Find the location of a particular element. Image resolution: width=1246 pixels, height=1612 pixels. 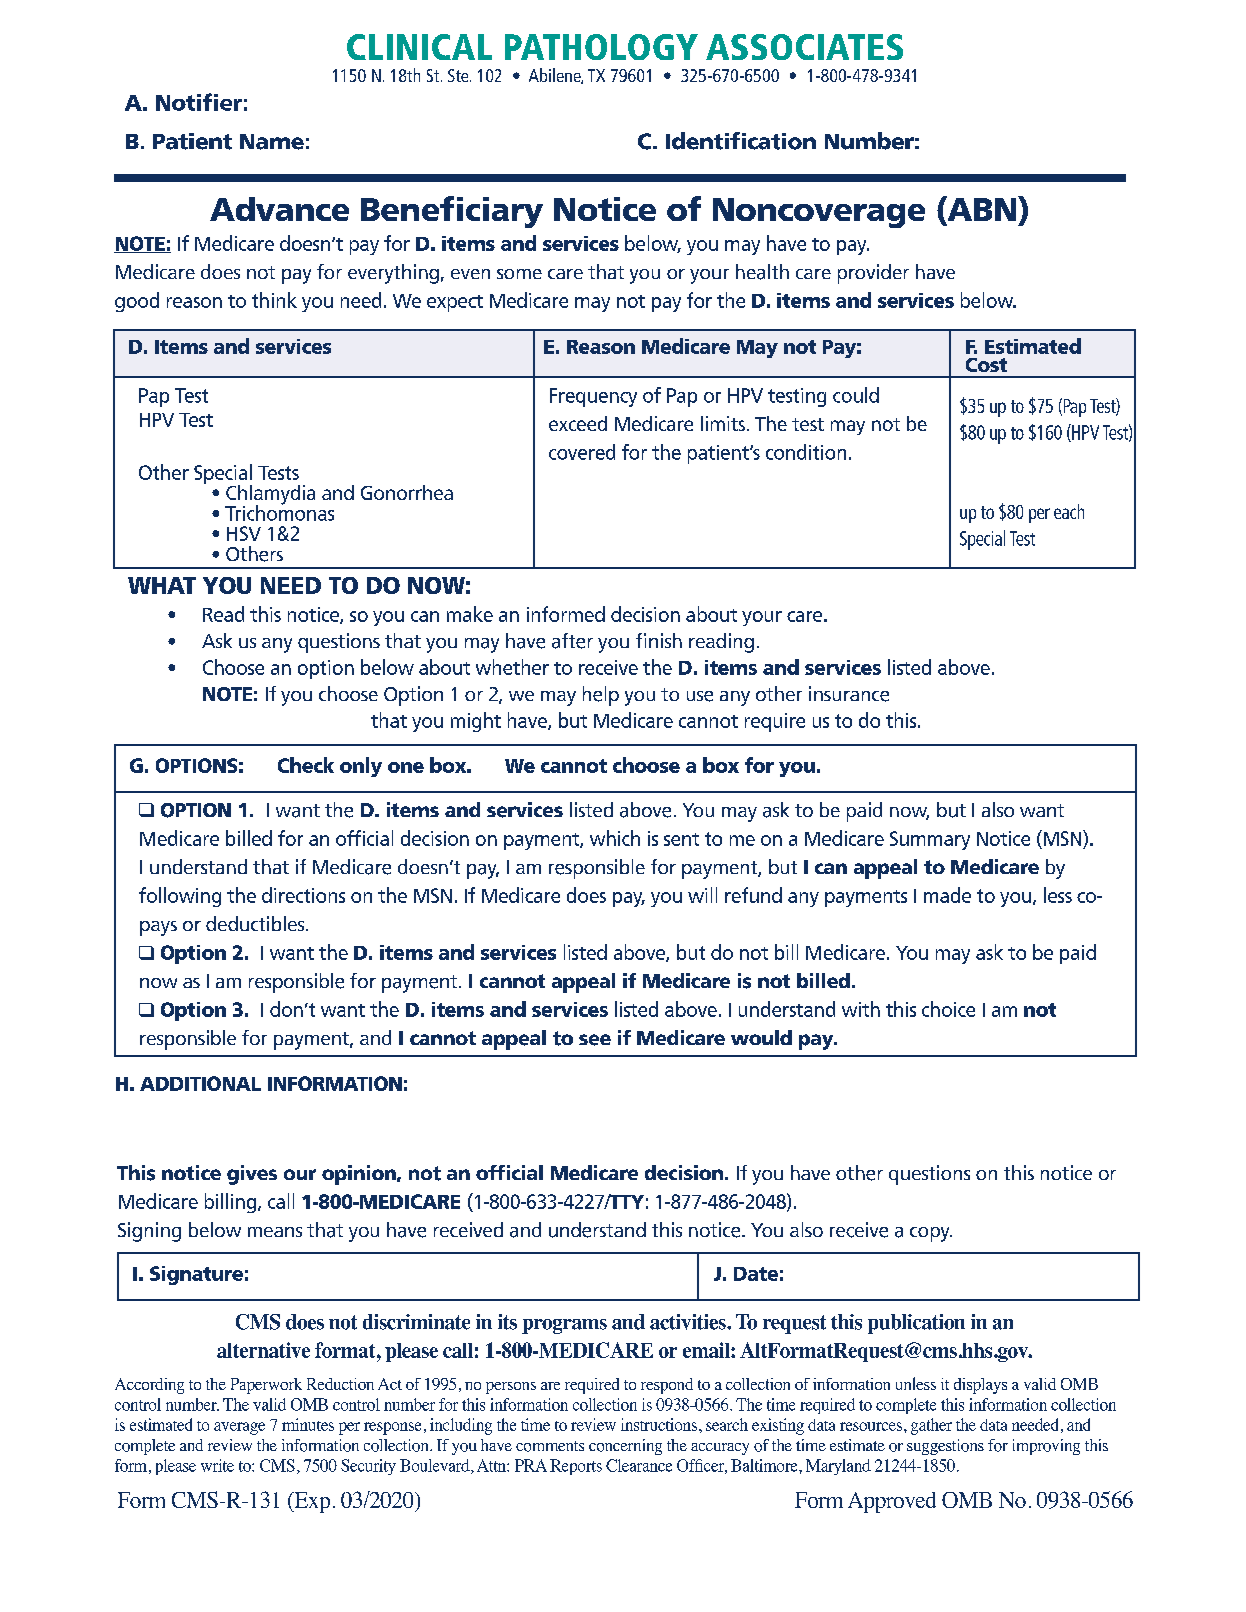

deductibles is located at coordinates (256, 923).
